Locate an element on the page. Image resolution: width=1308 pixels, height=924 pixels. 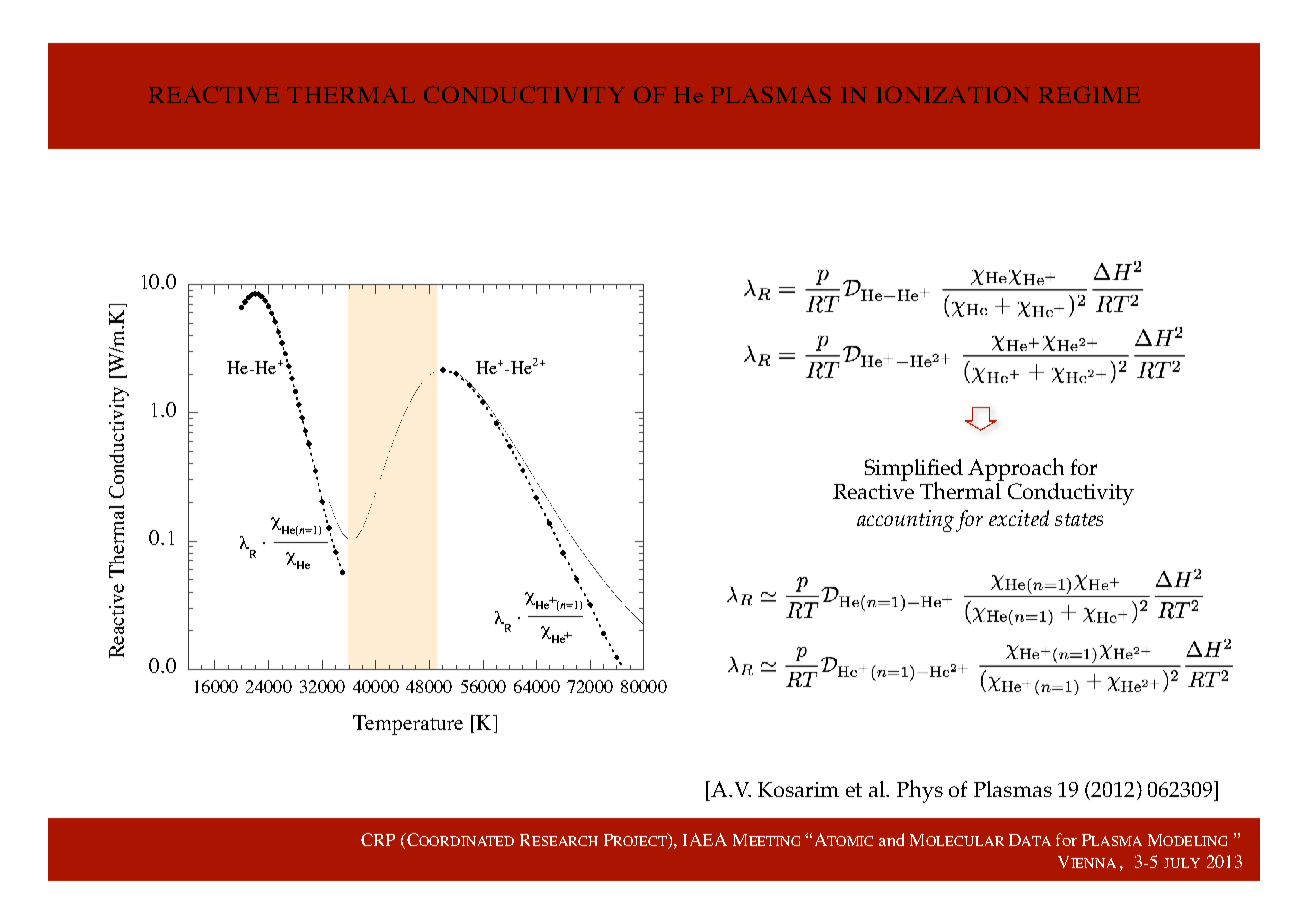
Simplified is located at coordinates (914, 471).
